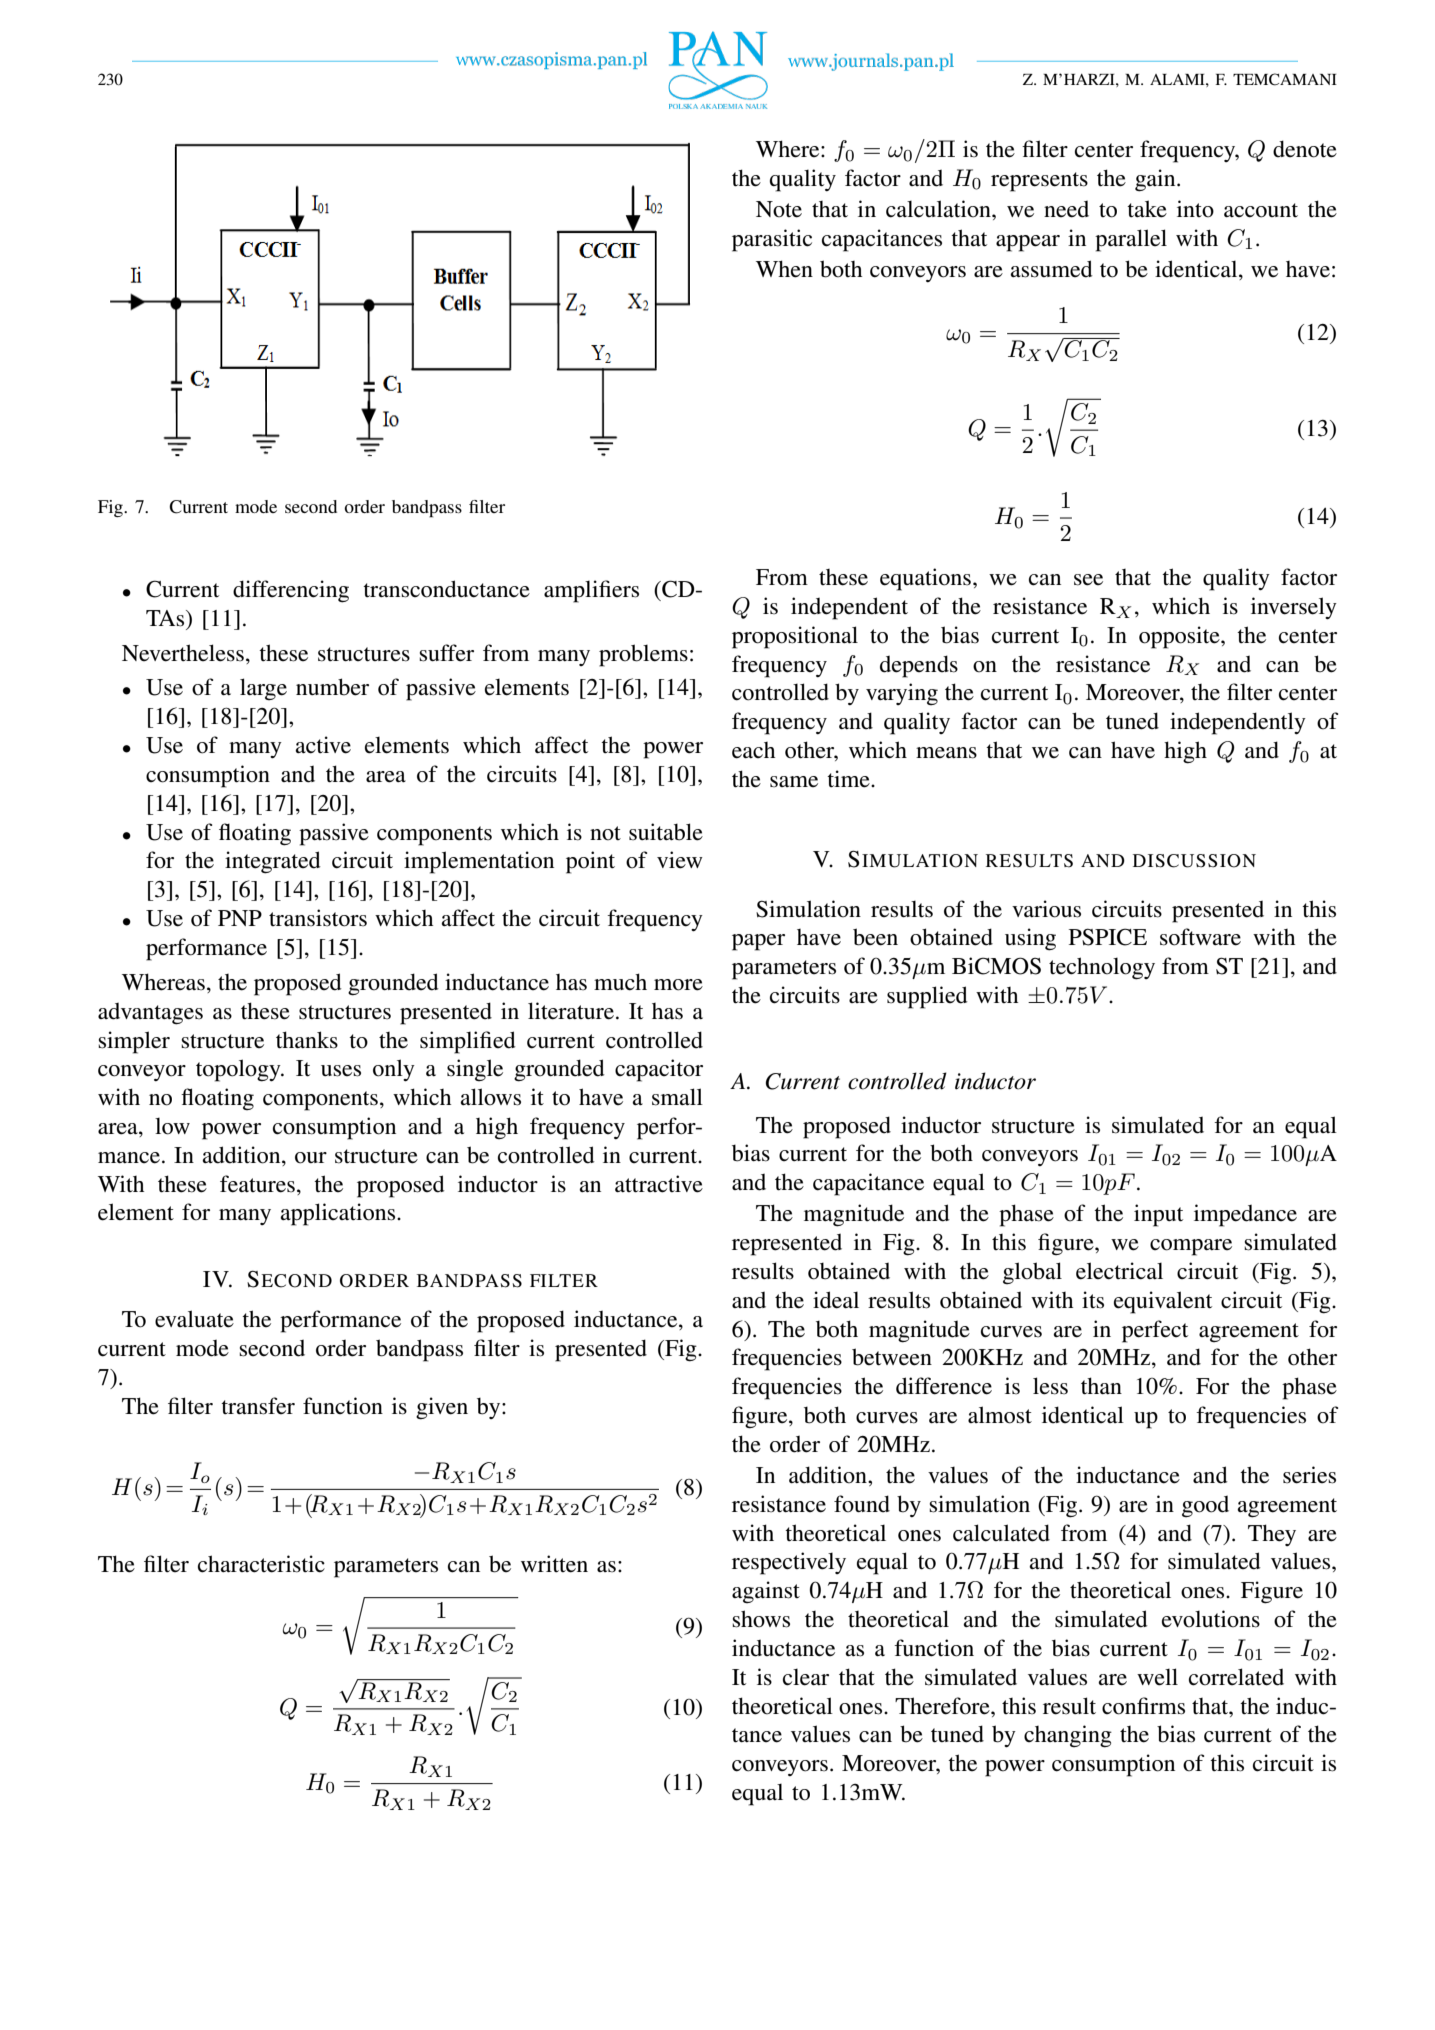  Describe the element at coordinates (1200, 937) in the screenshot. I see `software` at that location.
